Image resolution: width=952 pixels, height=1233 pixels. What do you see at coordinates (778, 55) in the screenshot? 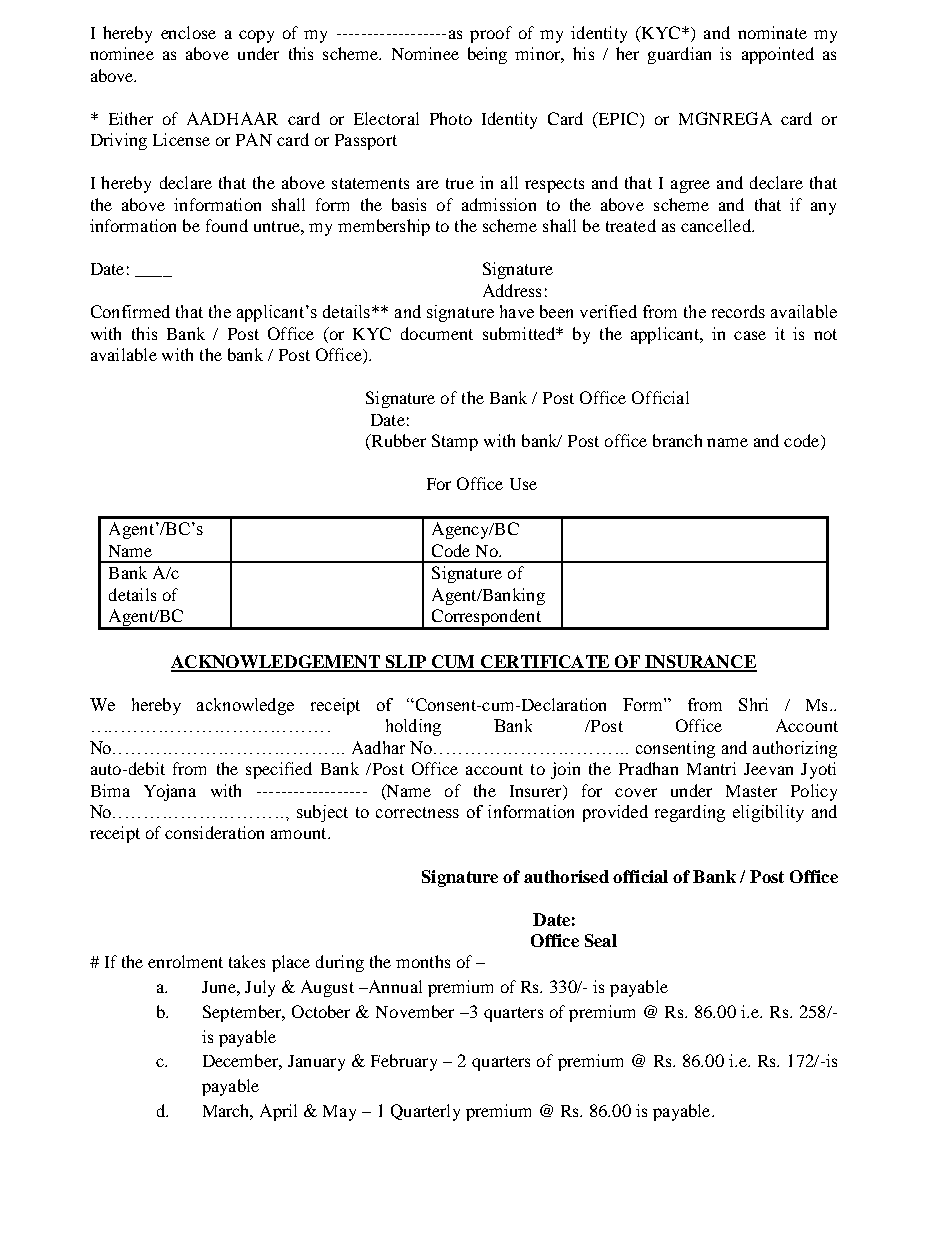
I see `appointed` at bounding box center [778, 55].
